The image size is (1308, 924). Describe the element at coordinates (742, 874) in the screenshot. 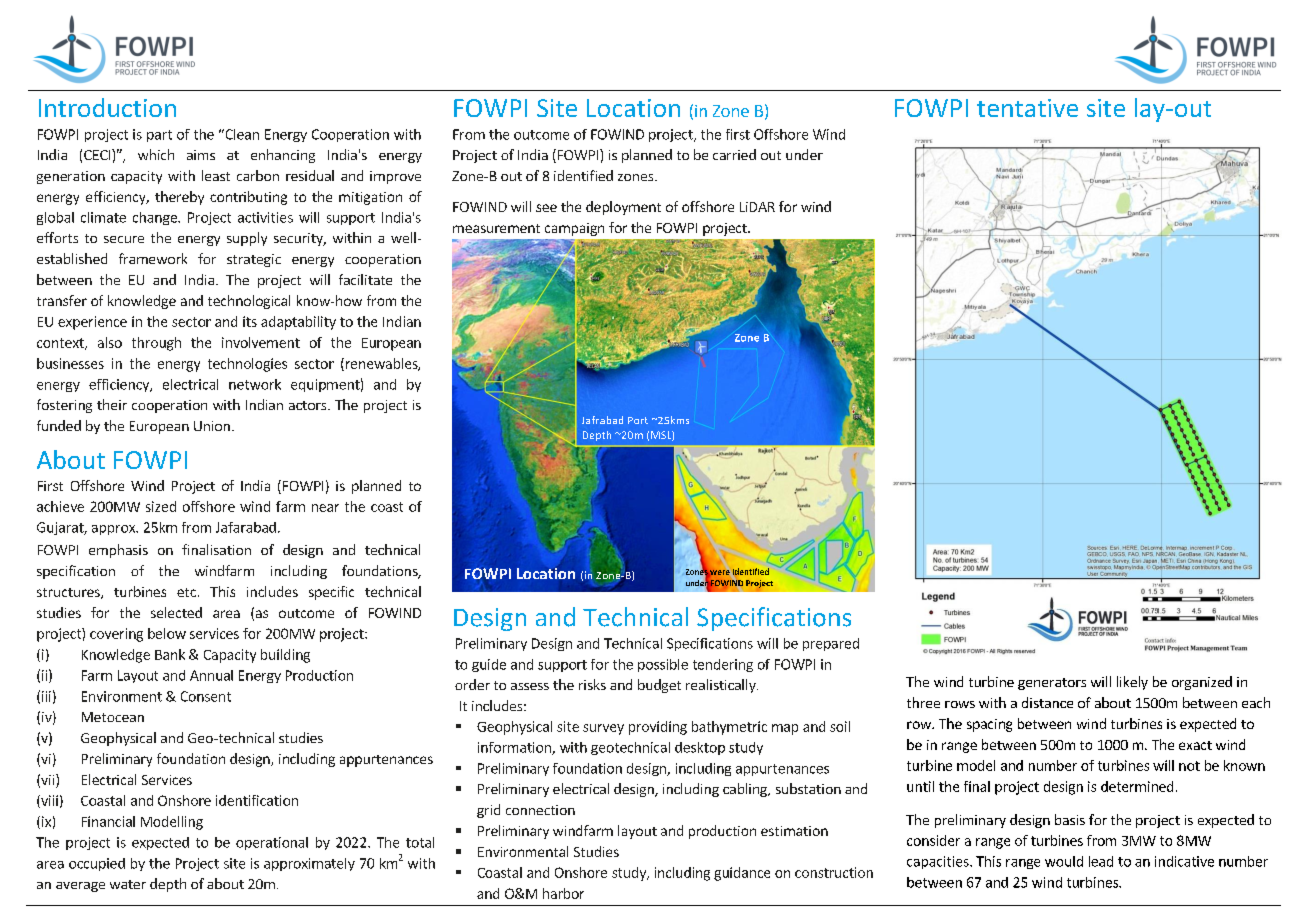

I see `guidance` at that location.
